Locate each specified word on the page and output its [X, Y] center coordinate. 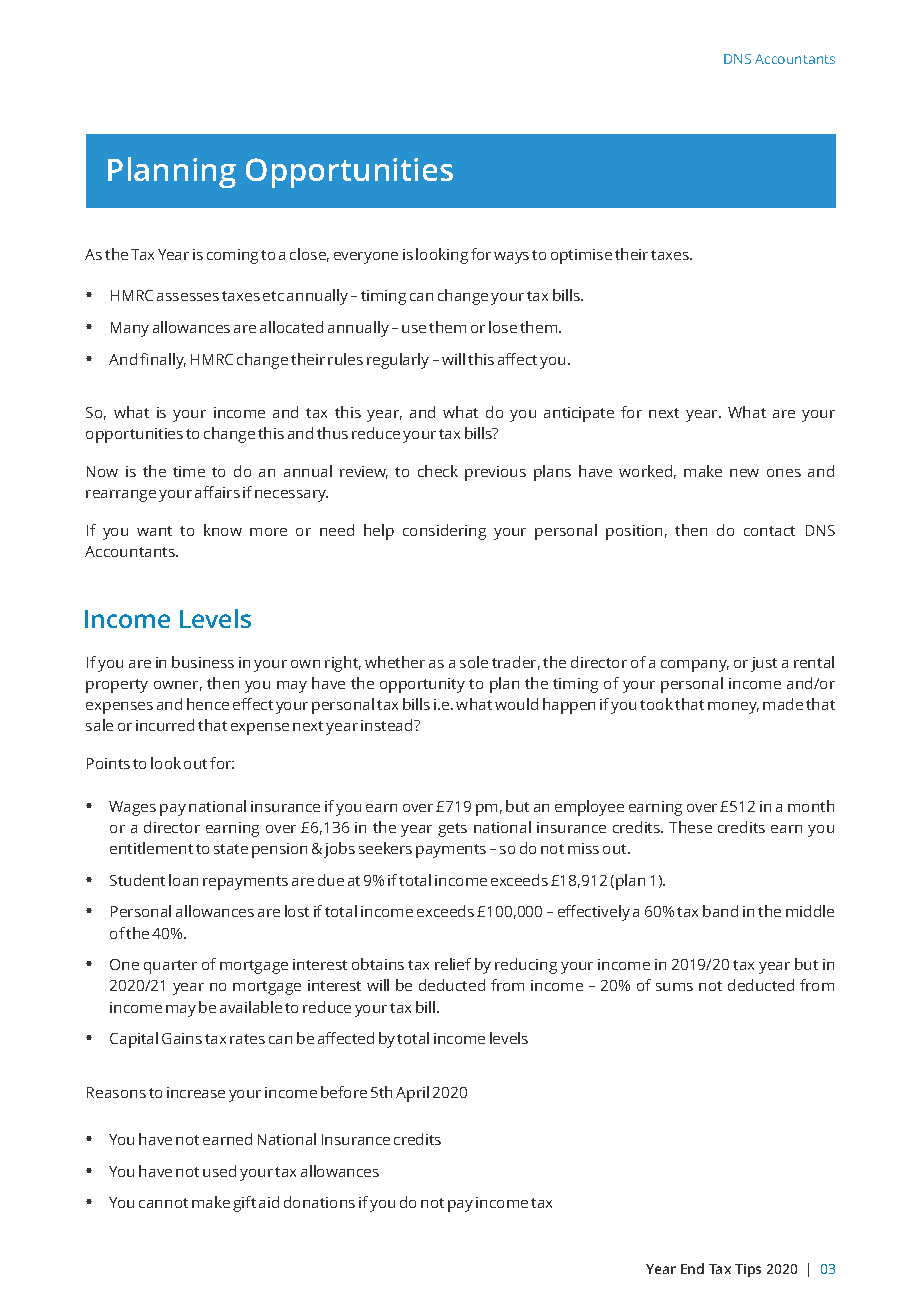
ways [511, 258]
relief [453, 964]
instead [388, 725]
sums [674, 987]
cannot [163, 1203]
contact [769, 531]
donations [319, 1202]
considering [444, 532]
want [154, 531]
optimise [581, 256]
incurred [165, 725]
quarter [170, 967]
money [733, 708]
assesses [188, 297]
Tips [748, 1270]
